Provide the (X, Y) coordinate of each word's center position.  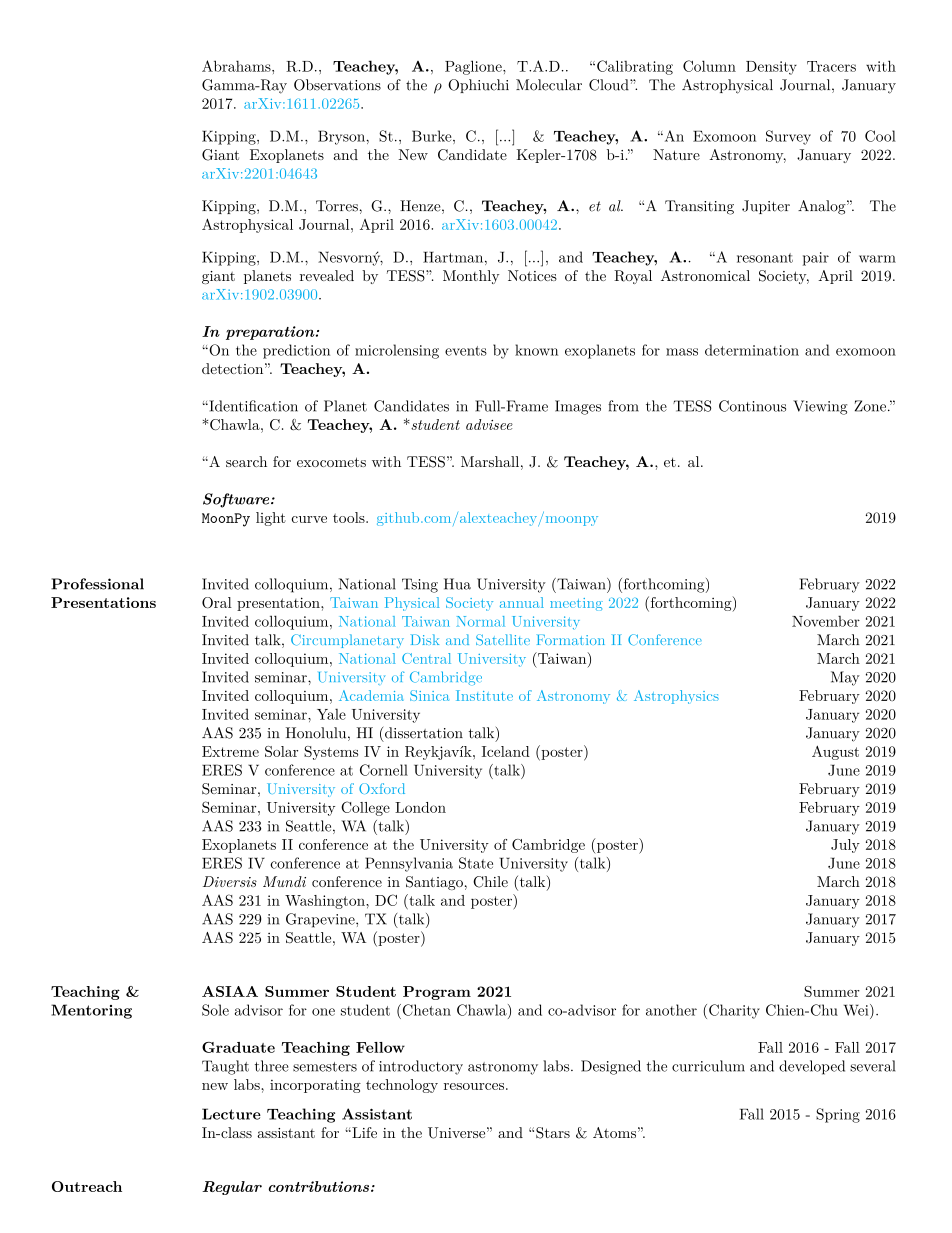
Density (771, 68)
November (826, 621)
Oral (217, 602)
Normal (480, 621)
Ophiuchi (478, 86)
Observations (337, 85)
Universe (456, 1133)
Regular (232, 1188)
